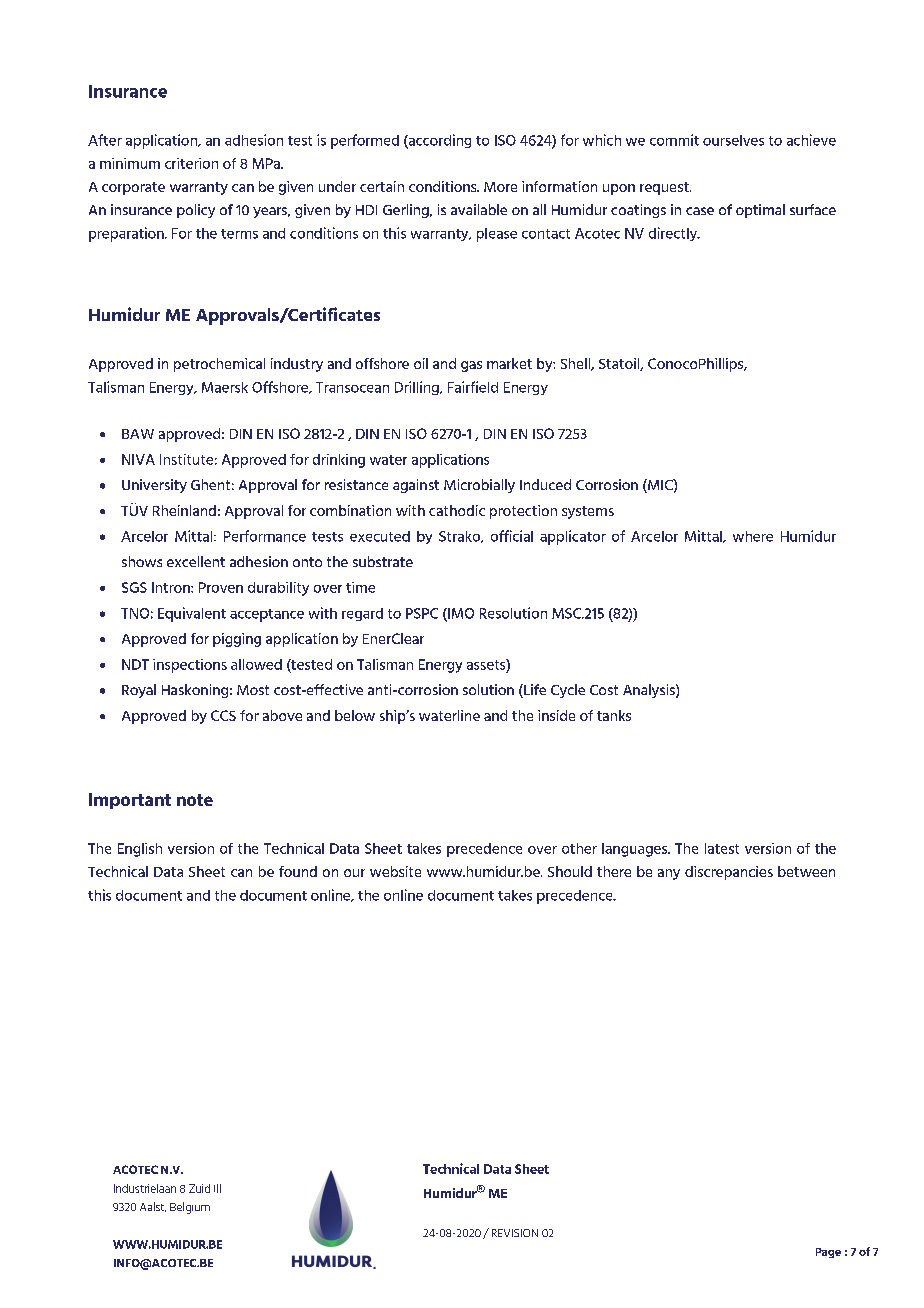 This page has width=924, height=1308. I want to click on Page, so click(828, 1253).
